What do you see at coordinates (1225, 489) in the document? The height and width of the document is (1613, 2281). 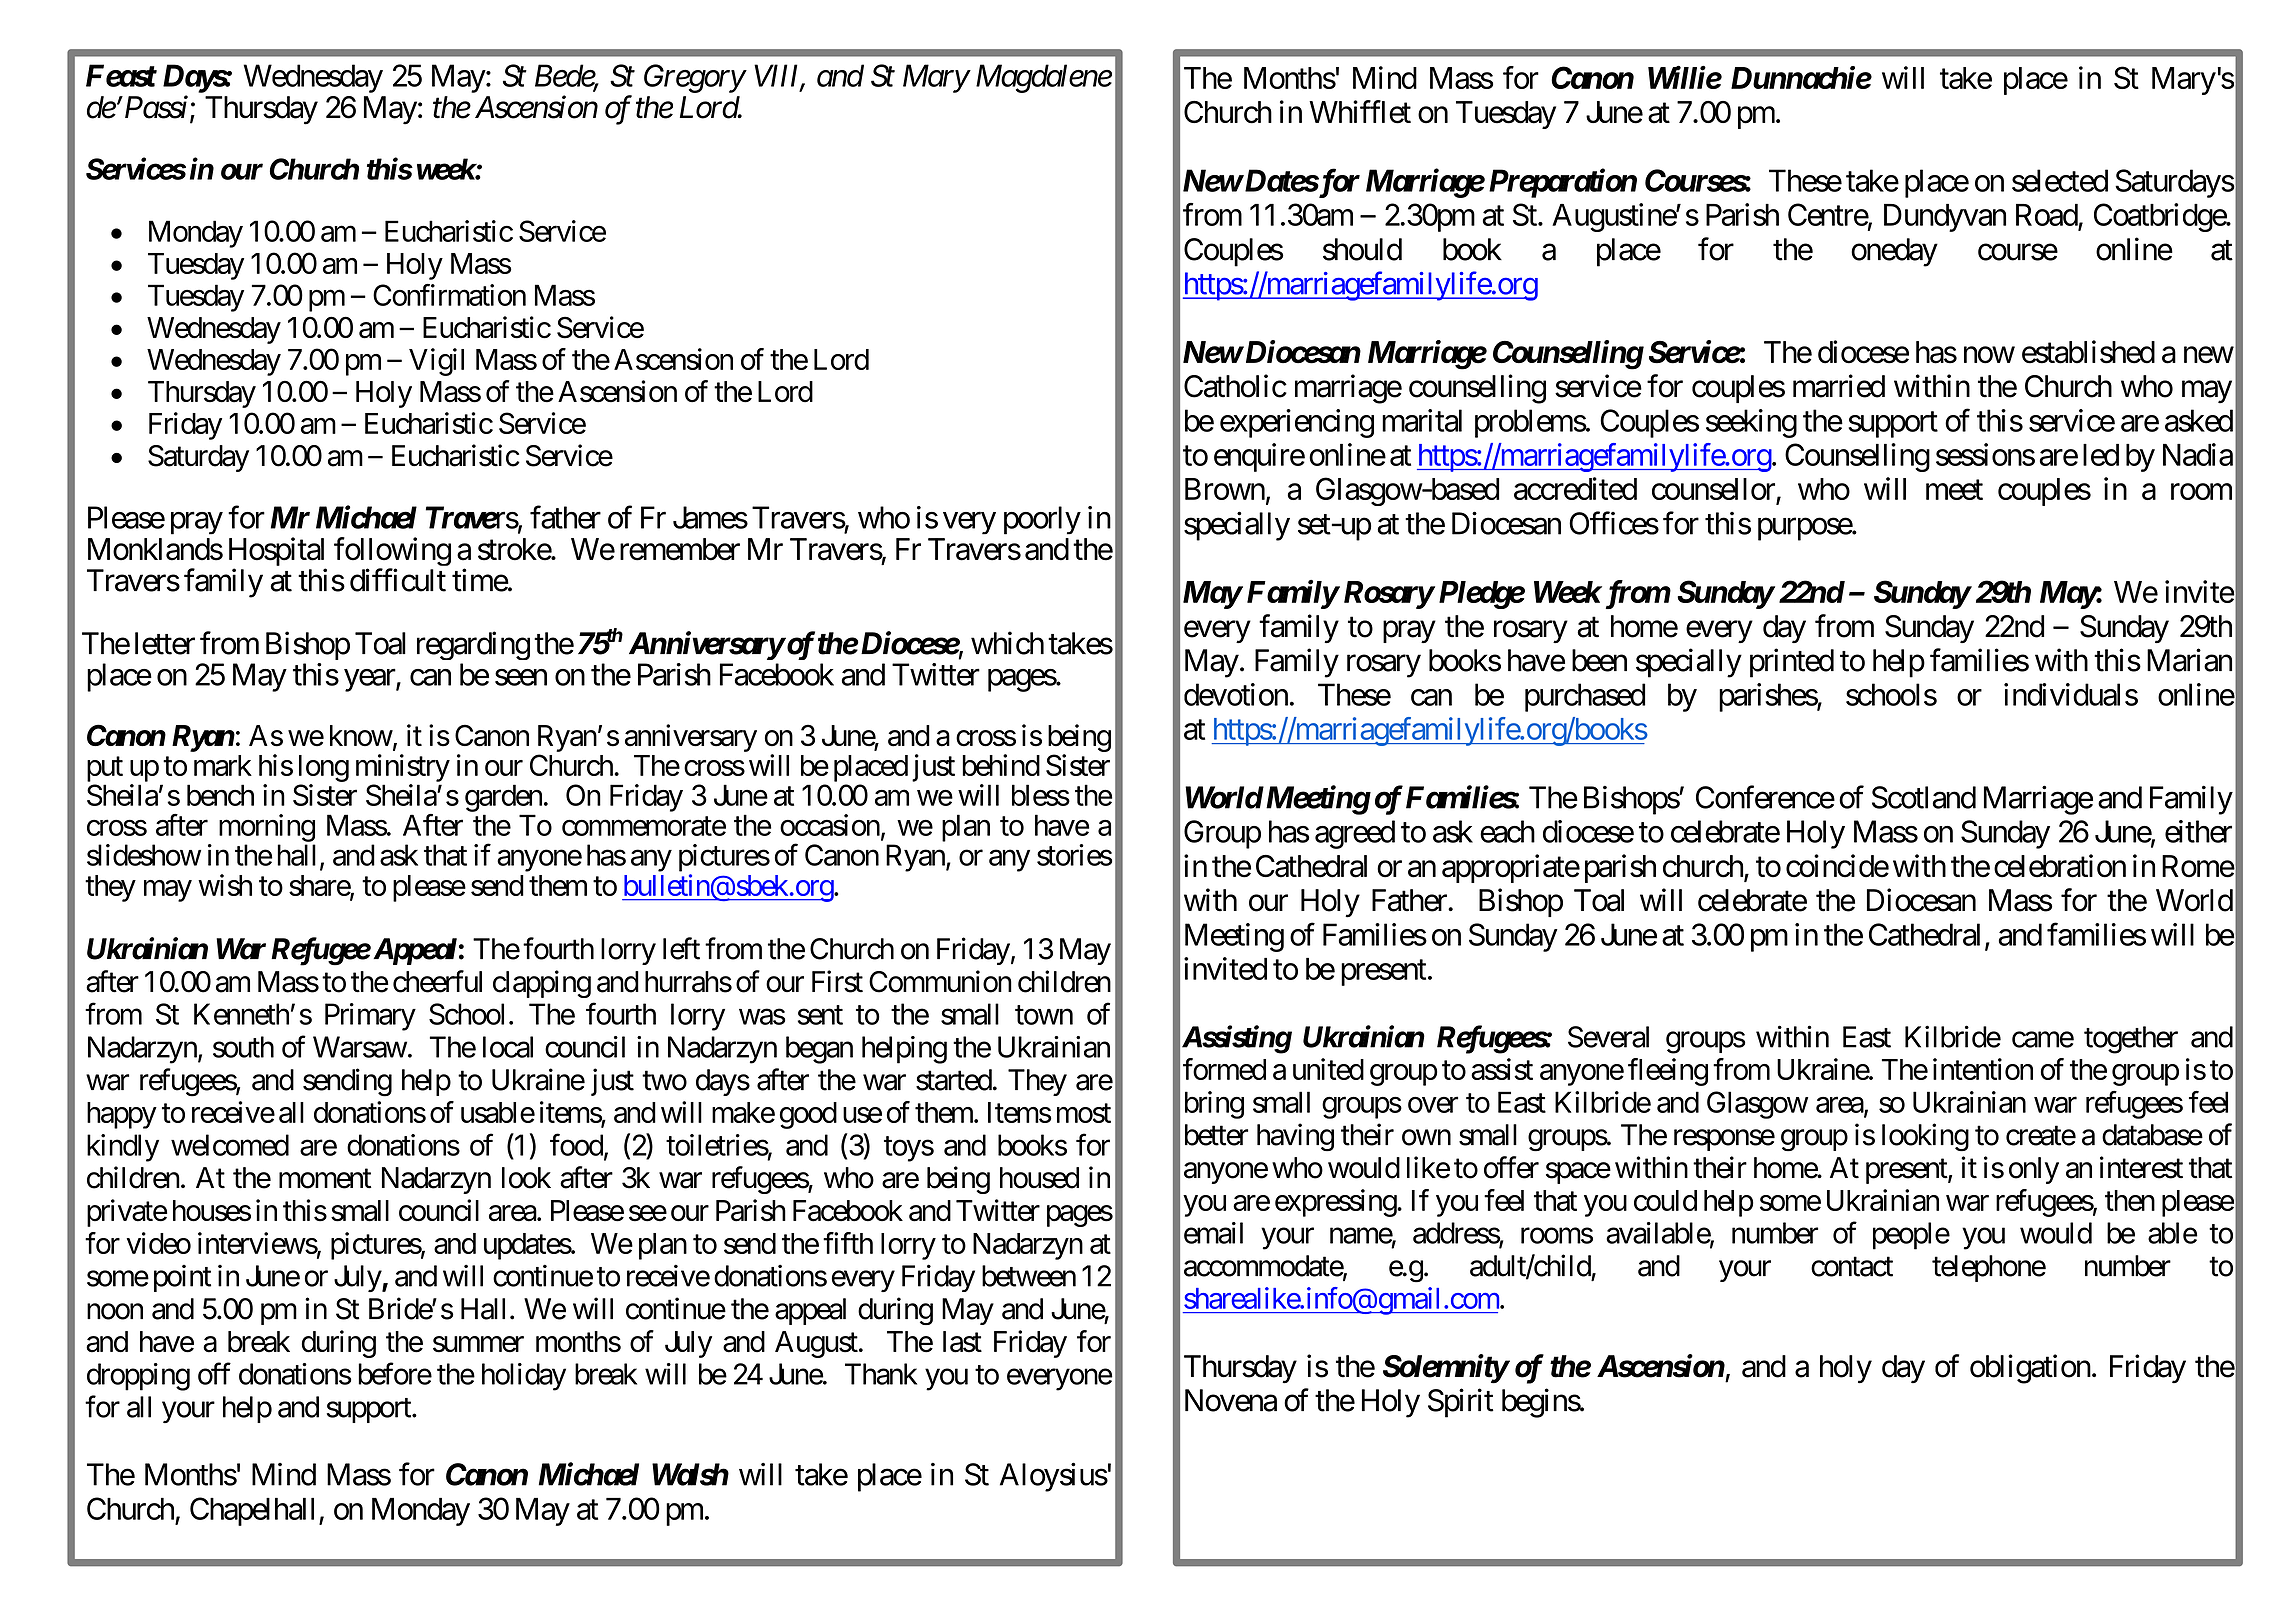 I see `Brown` at bounding box center [1225, 489].
